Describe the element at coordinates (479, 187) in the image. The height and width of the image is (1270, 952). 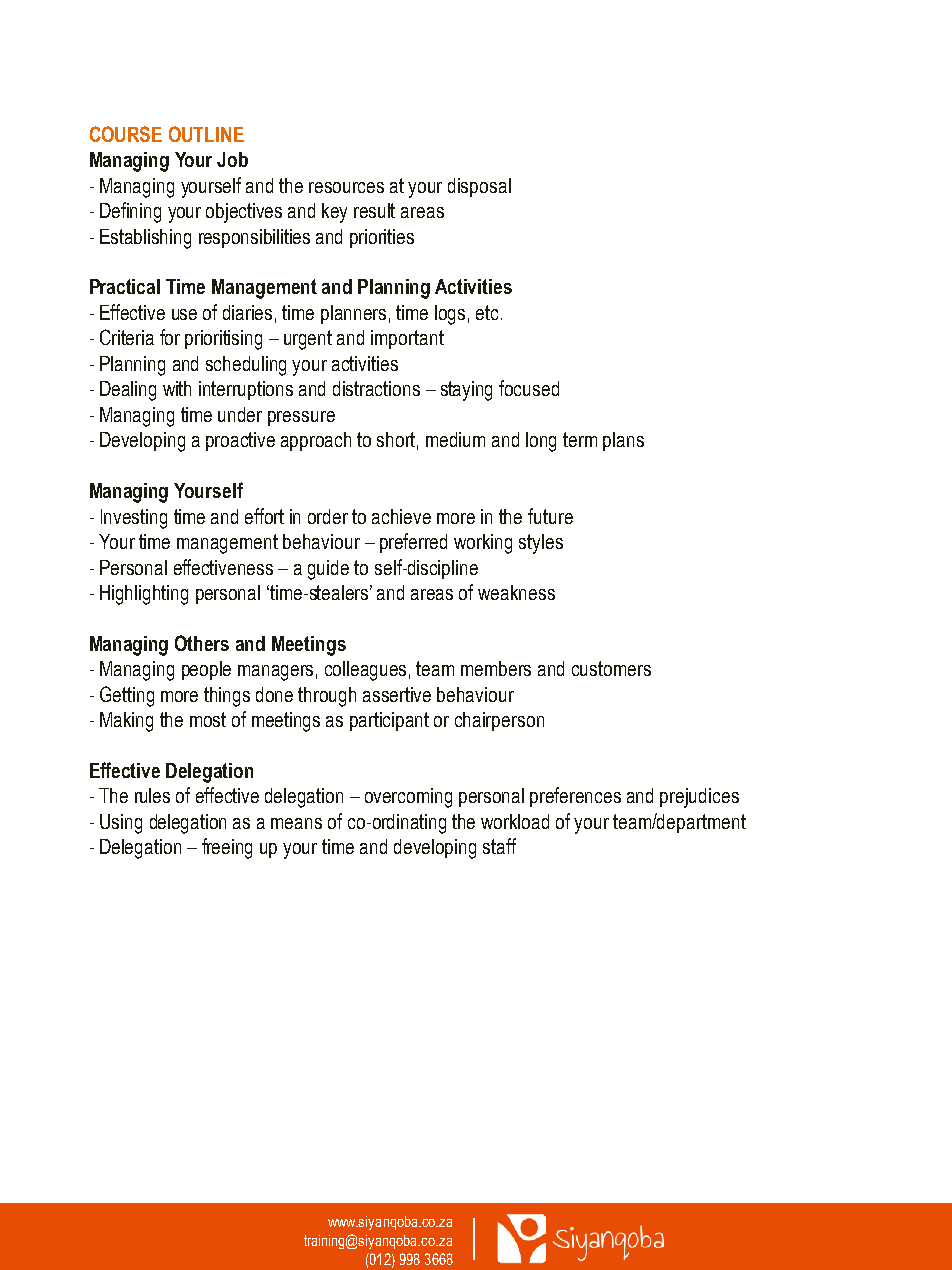
I see `disposal` at that location.
